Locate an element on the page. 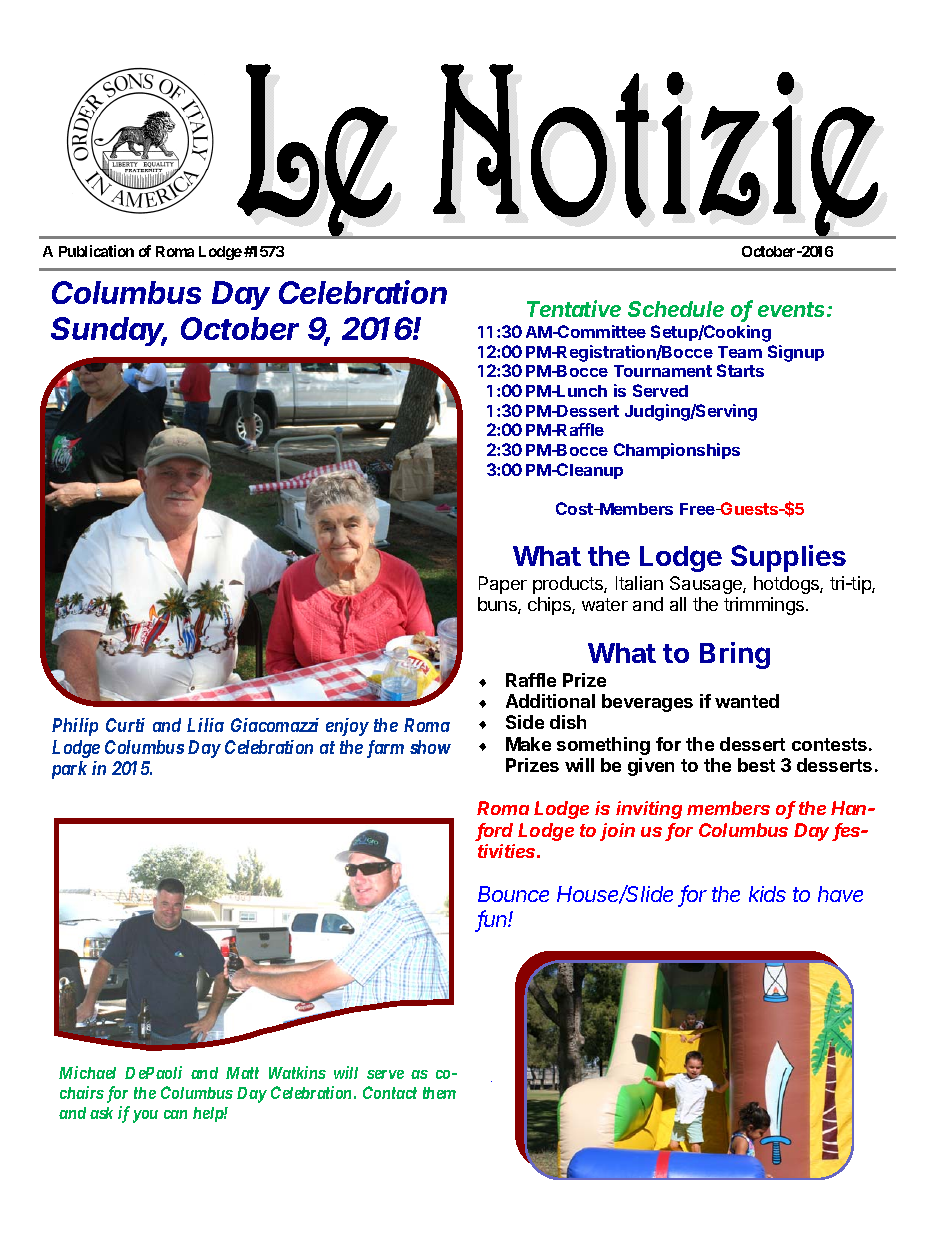  Sunday is located at coordinates (109, 331).
